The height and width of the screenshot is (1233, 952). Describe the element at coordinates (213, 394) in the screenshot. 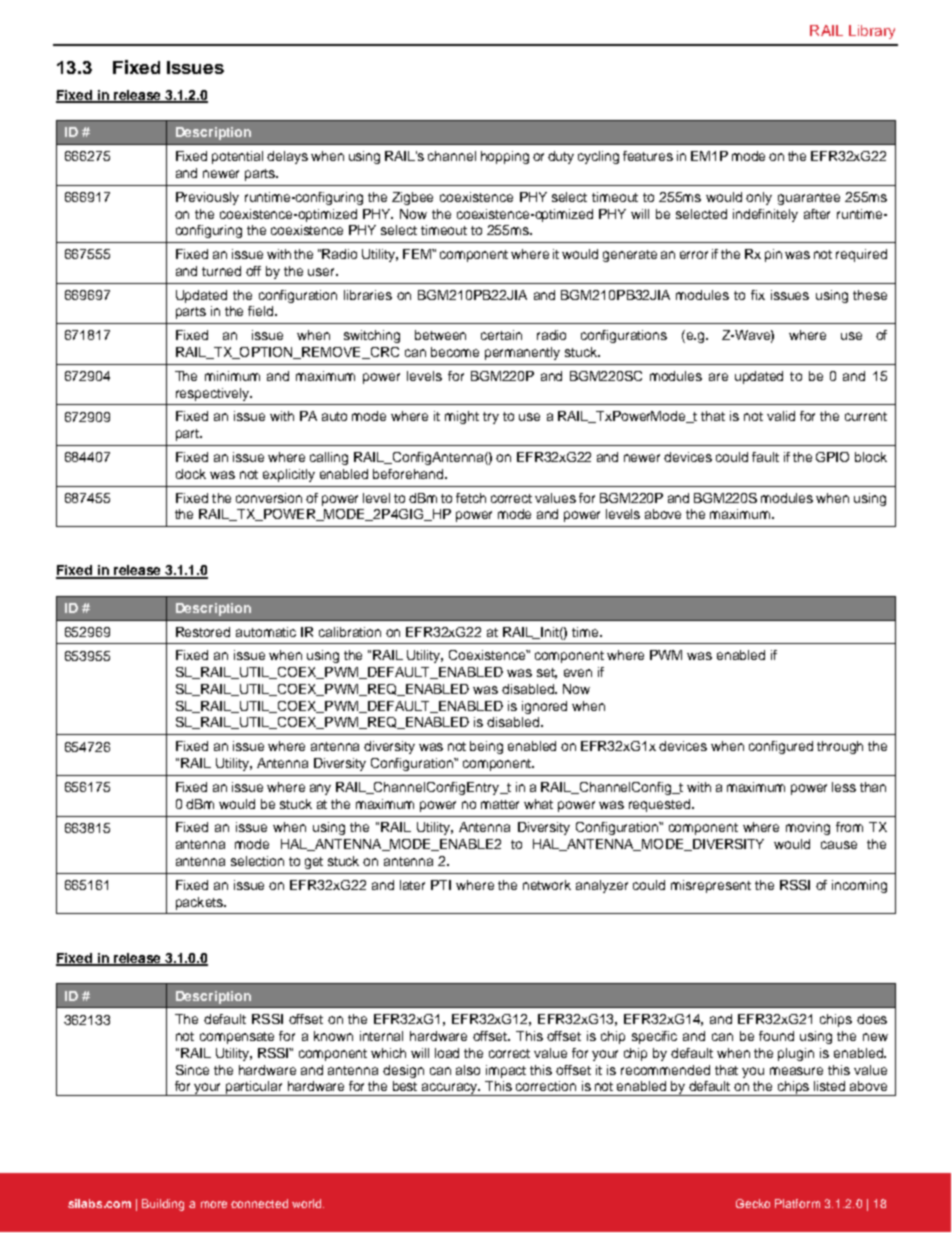

I see `respectively` at that location.
